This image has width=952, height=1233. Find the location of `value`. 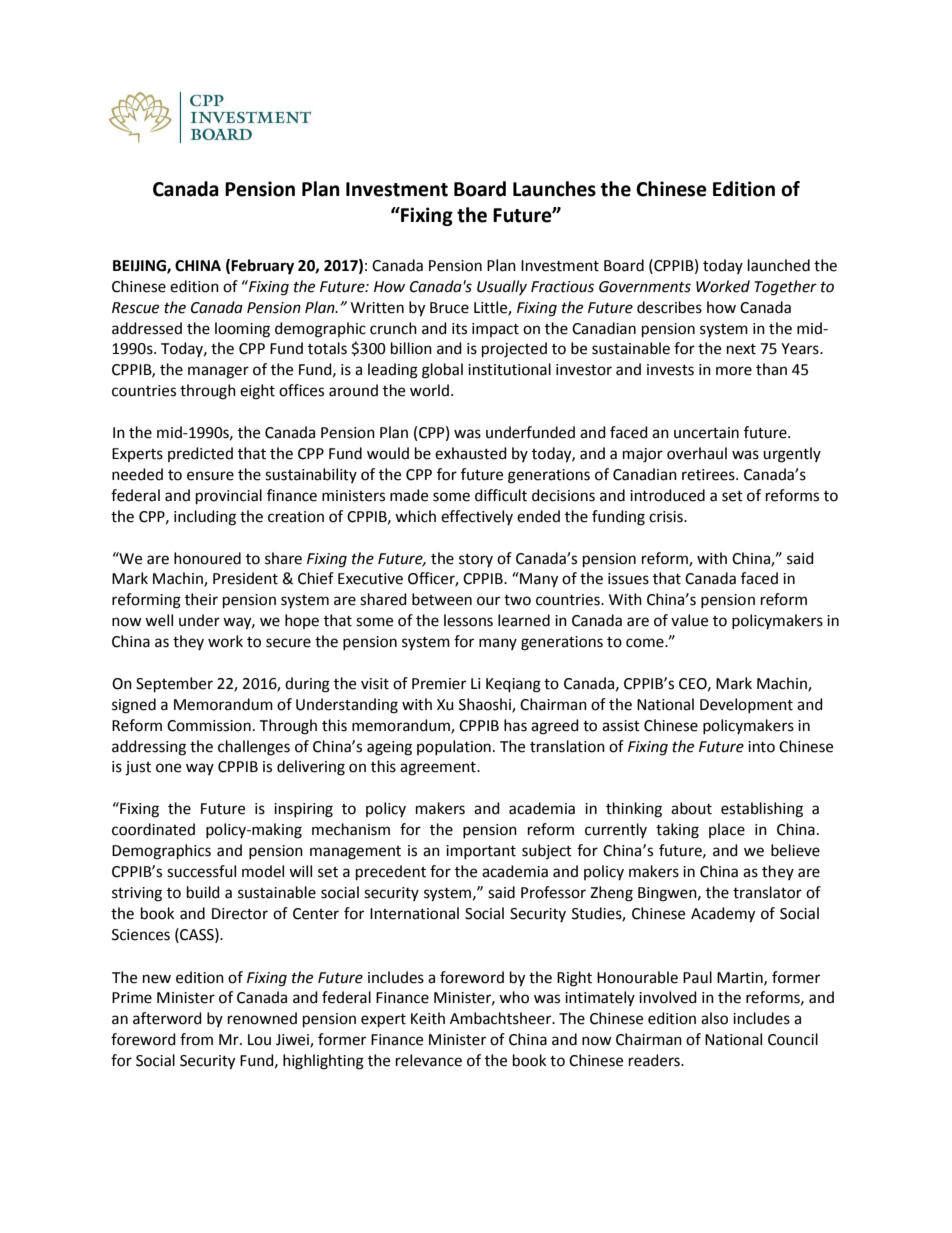

value is located at coordinates (689, 620).
